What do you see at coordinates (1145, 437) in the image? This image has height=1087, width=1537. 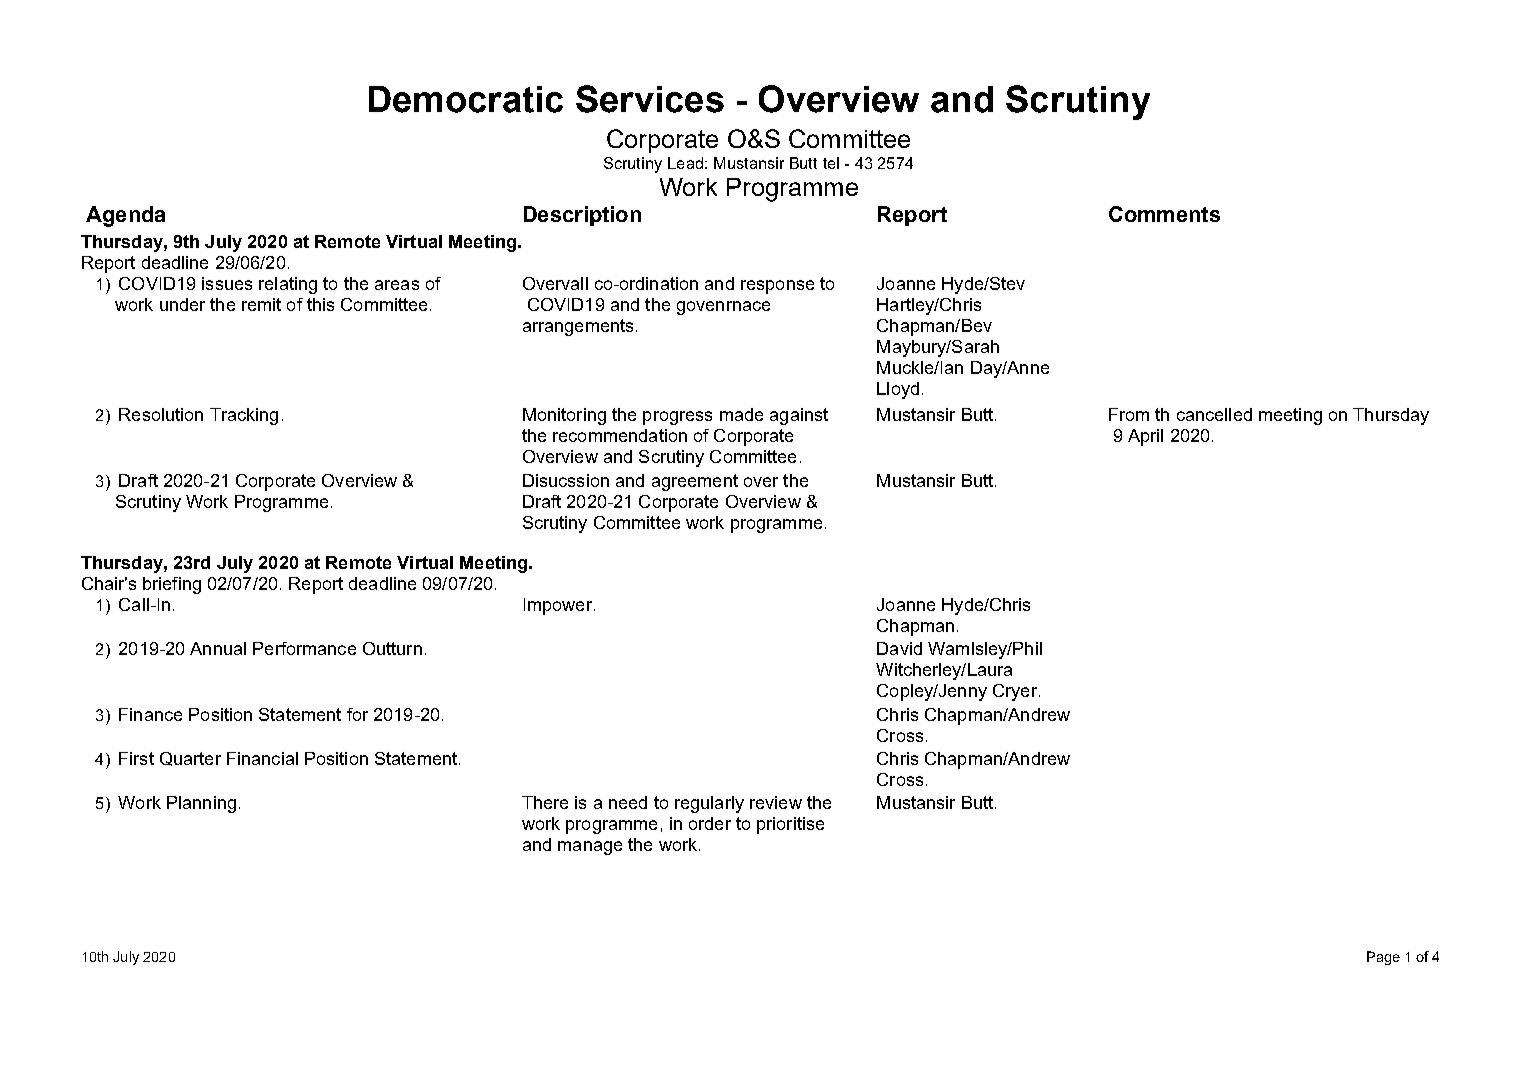 I see `April` at bounding box center [1145, 437].
